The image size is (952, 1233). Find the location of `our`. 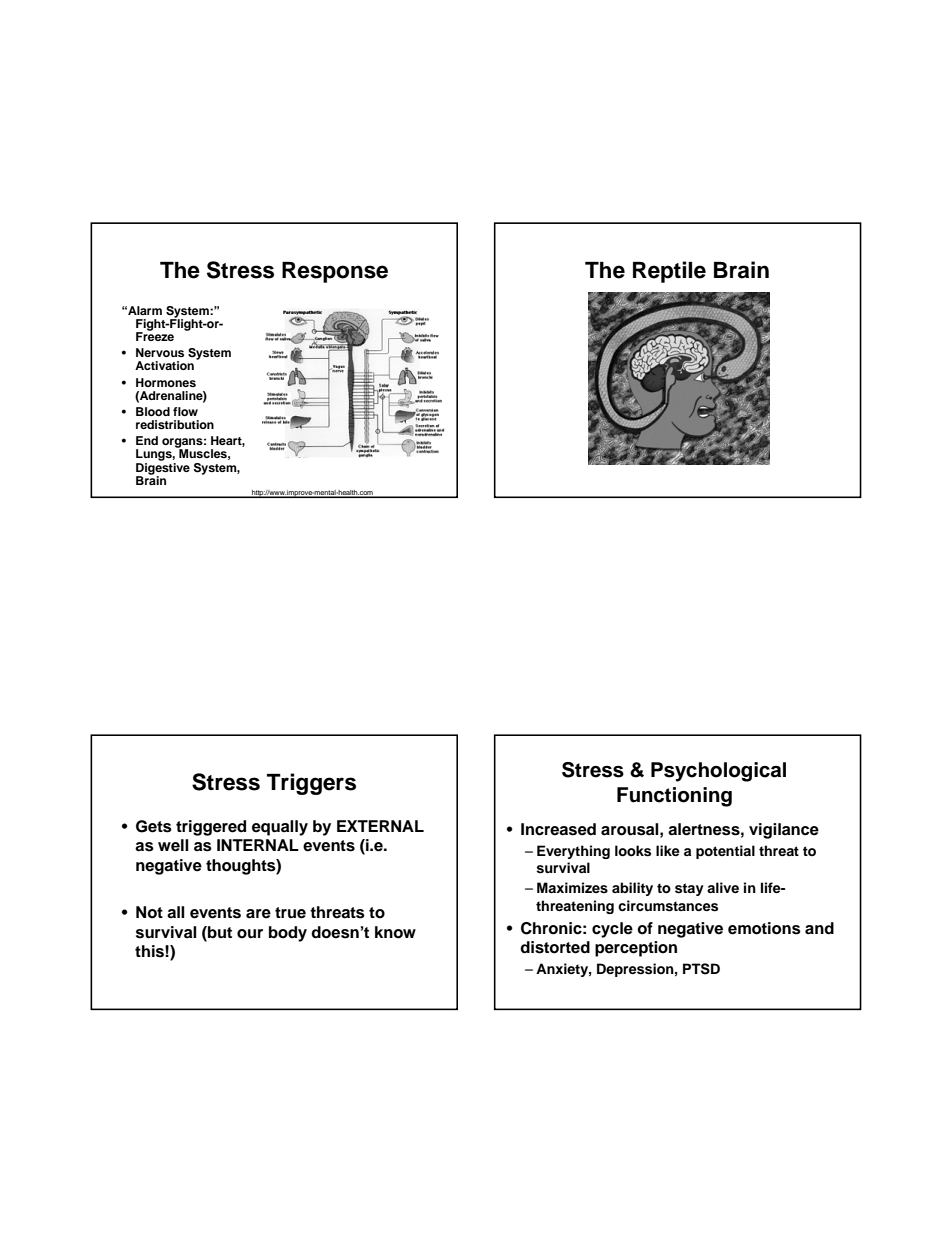

our is located at coordinates (250, 934).
